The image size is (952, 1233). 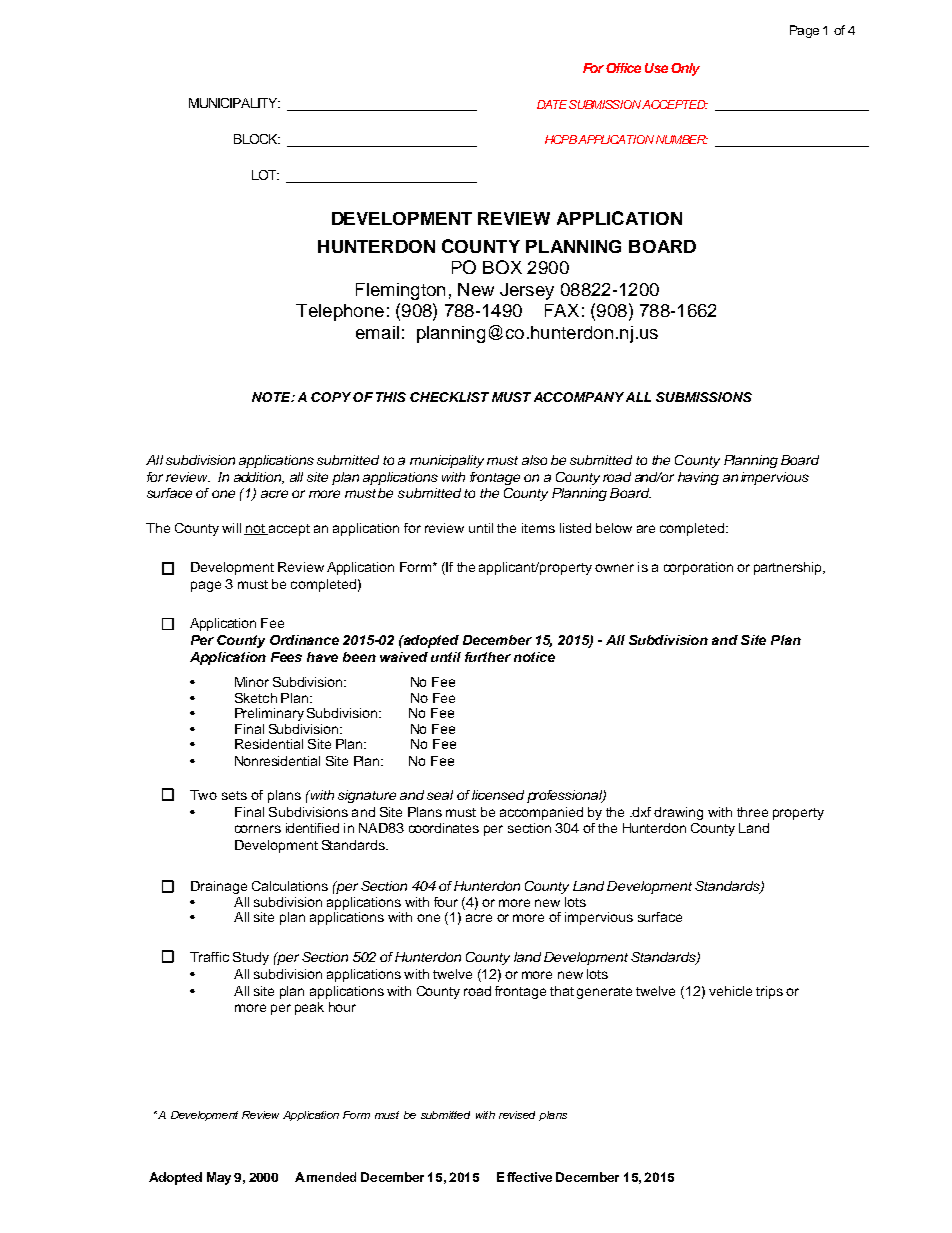 I want to click on Amended, so click(x=325, y=1177).
